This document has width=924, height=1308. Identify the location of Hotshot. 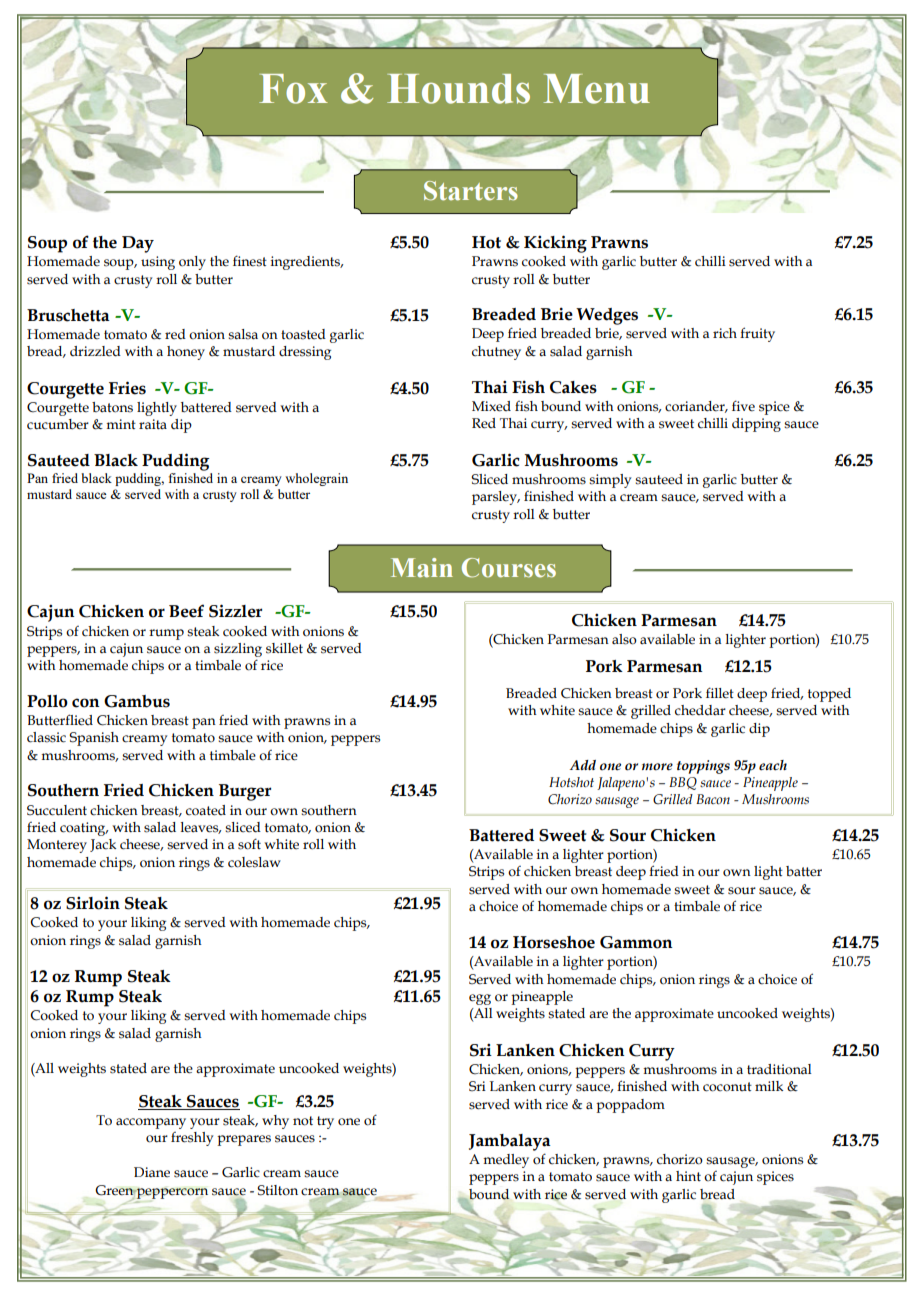
(571, 782).
